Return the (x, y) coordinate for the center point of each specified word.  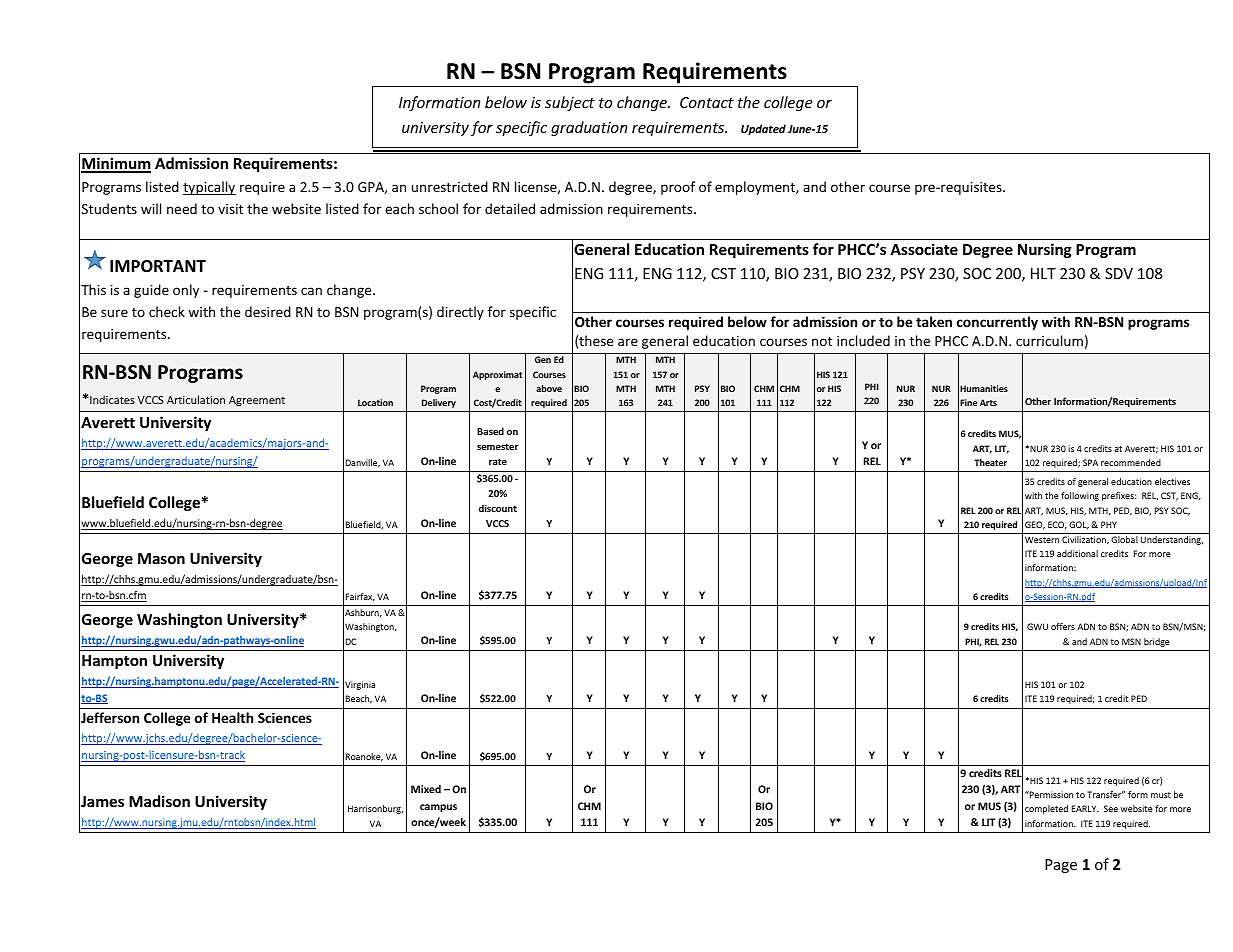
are (628, 342)
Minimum (116, 164)
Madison (159, 801)
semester (497, 446)
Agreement (257, 401)
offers (1063, 626)
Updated (763, 129)
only (186, 291)
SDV (1119, 273)
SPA (1090, 462)
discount (498, 508)
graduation (589, 128)
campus (438, 808)
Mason (161, 558)
